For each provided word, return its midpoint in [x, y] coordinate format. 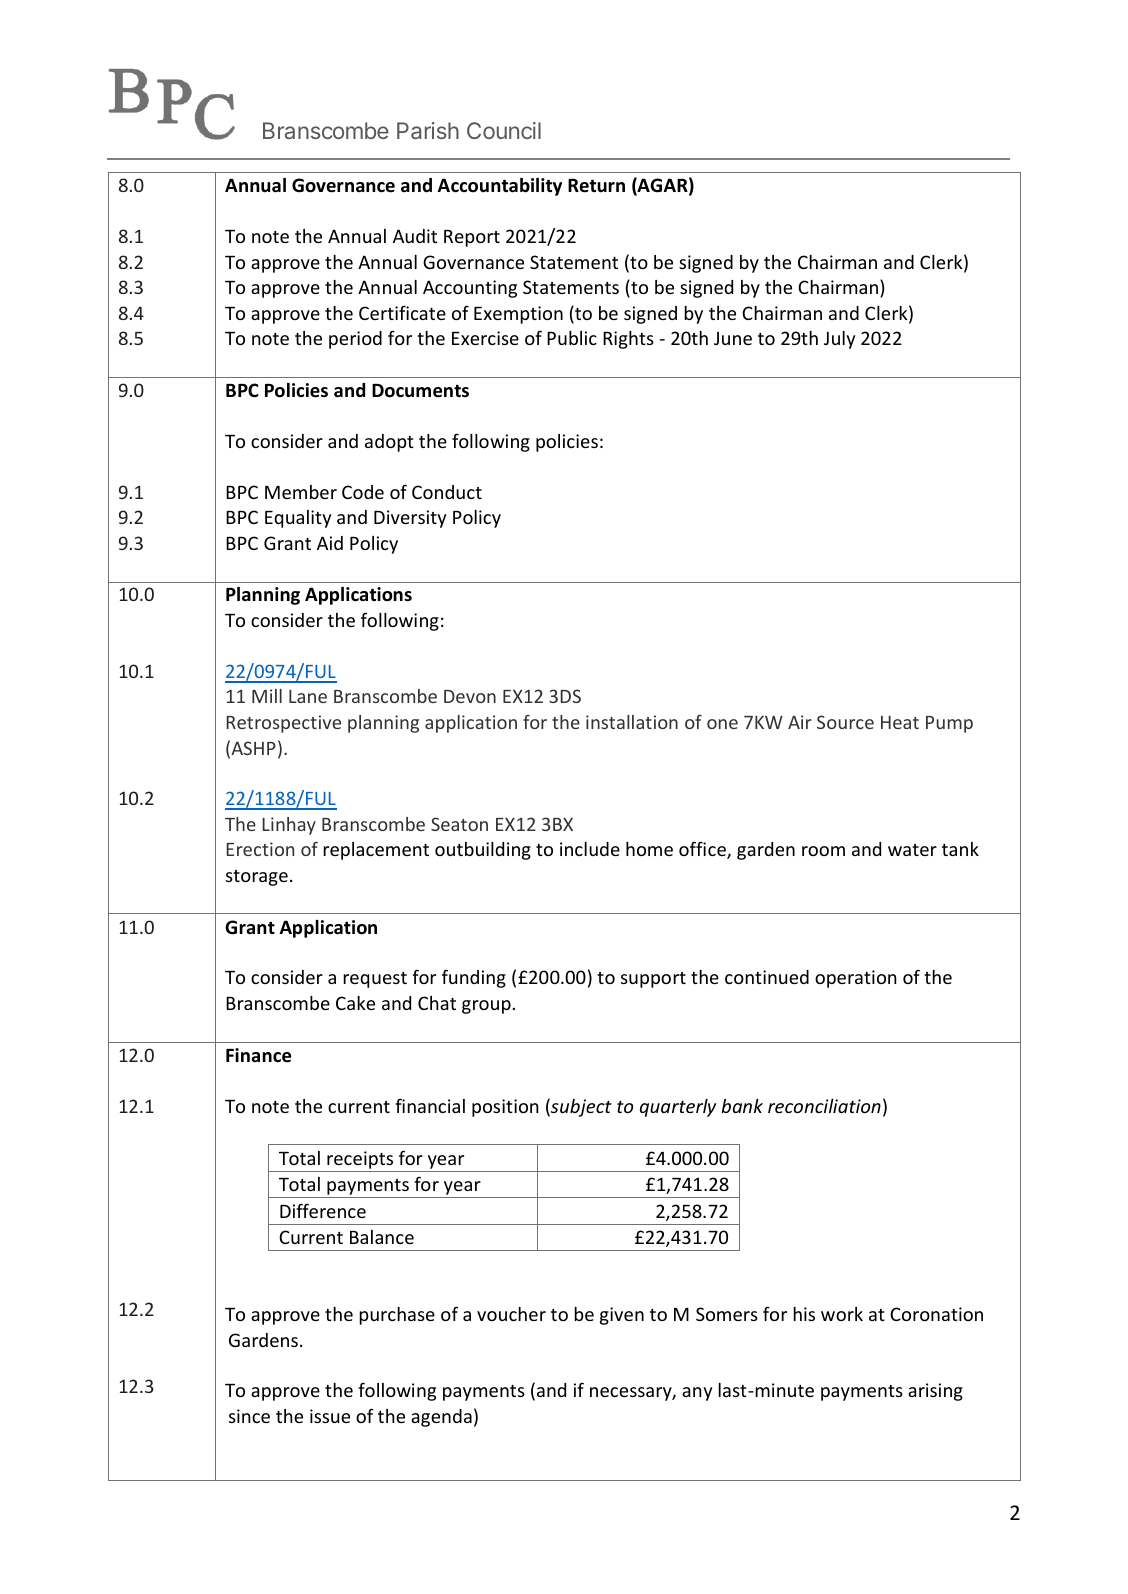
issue [330, 1416]
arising [935, 1392]
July [839, 340]
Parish [428, 130]
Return [596, 186]
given [622, 1316]
